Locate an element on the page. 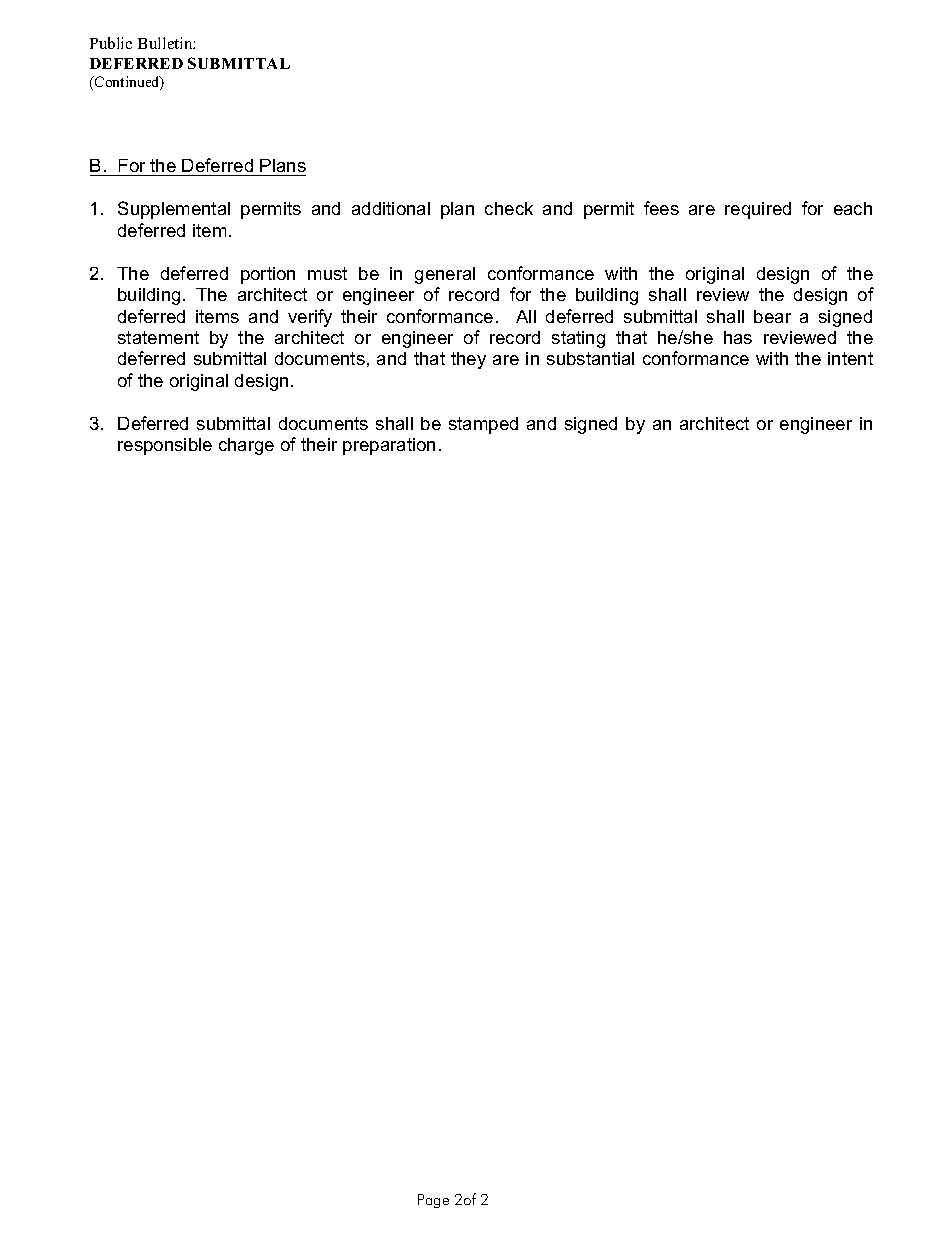 Image resolution: width=952 pixels, height=1233 pixels. check is located at coordinates (509, 208).
